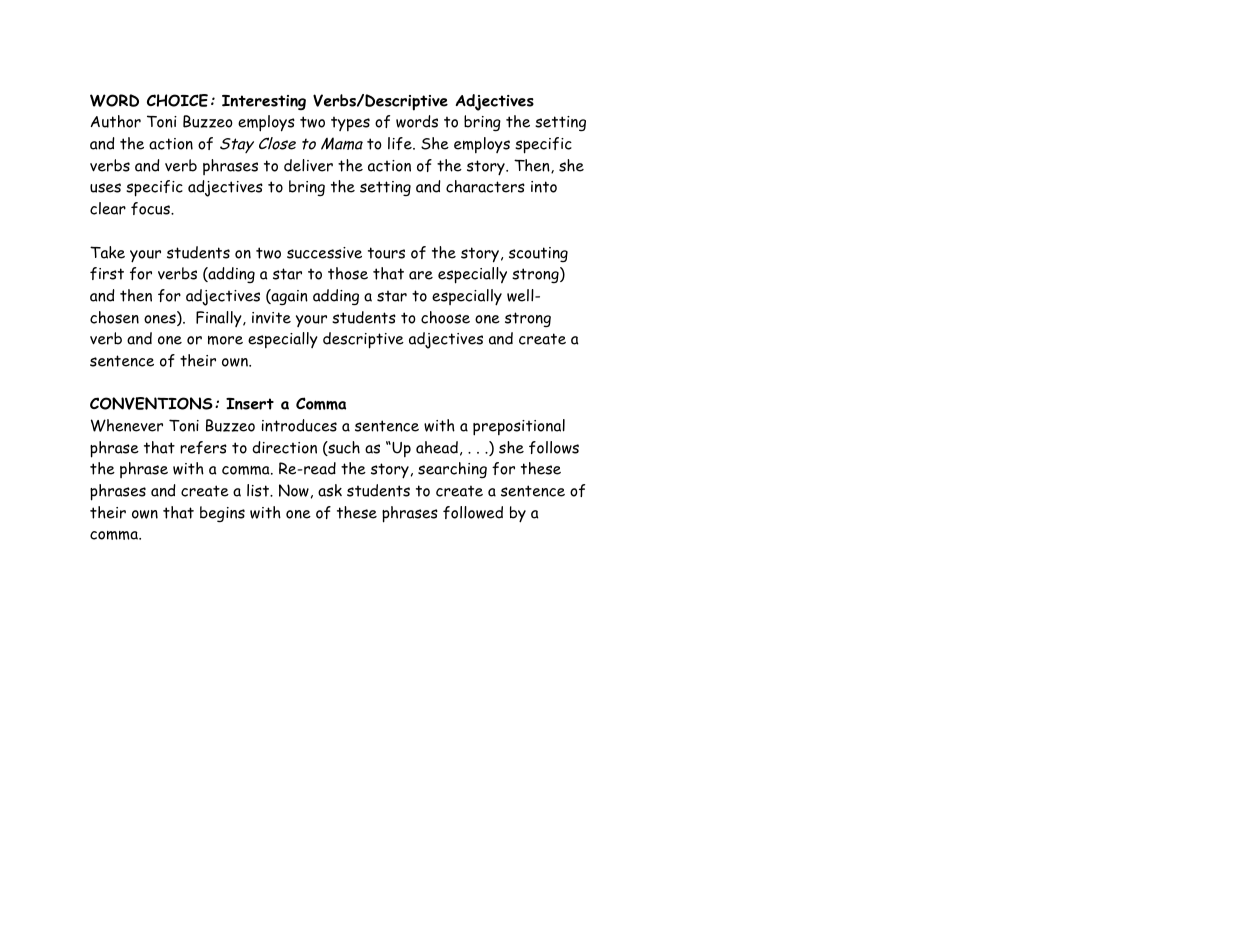 The height and width of the screenshot is (952, 1233). Describe the element at coordinates (225, 340) in the screenshot. I see `more` at that location.
